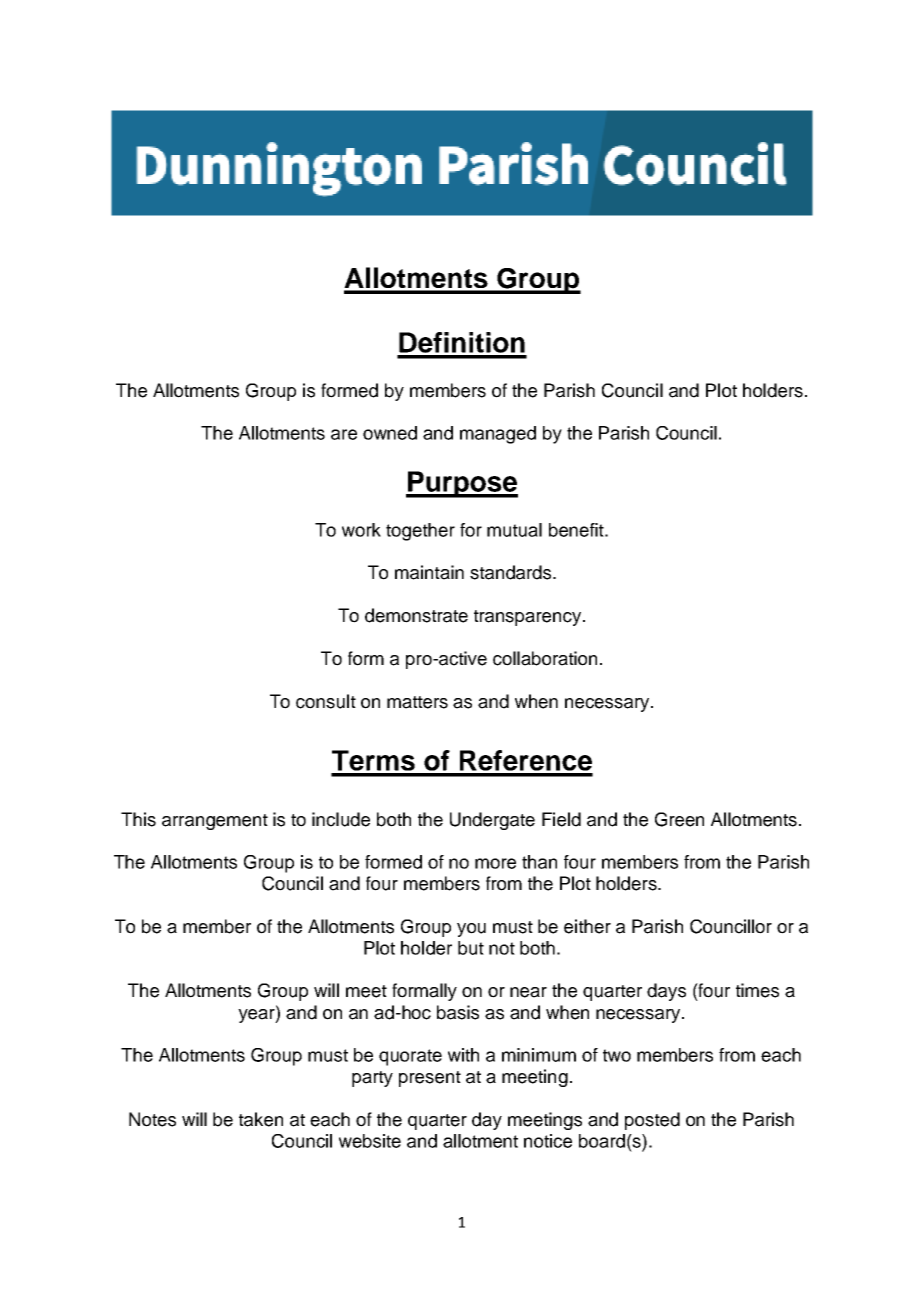 Image resolution: width=924 pixels, height=1308 pixels. Describe the element at coordinates (341, 819) in the screenshot. I see `include` at that location.
